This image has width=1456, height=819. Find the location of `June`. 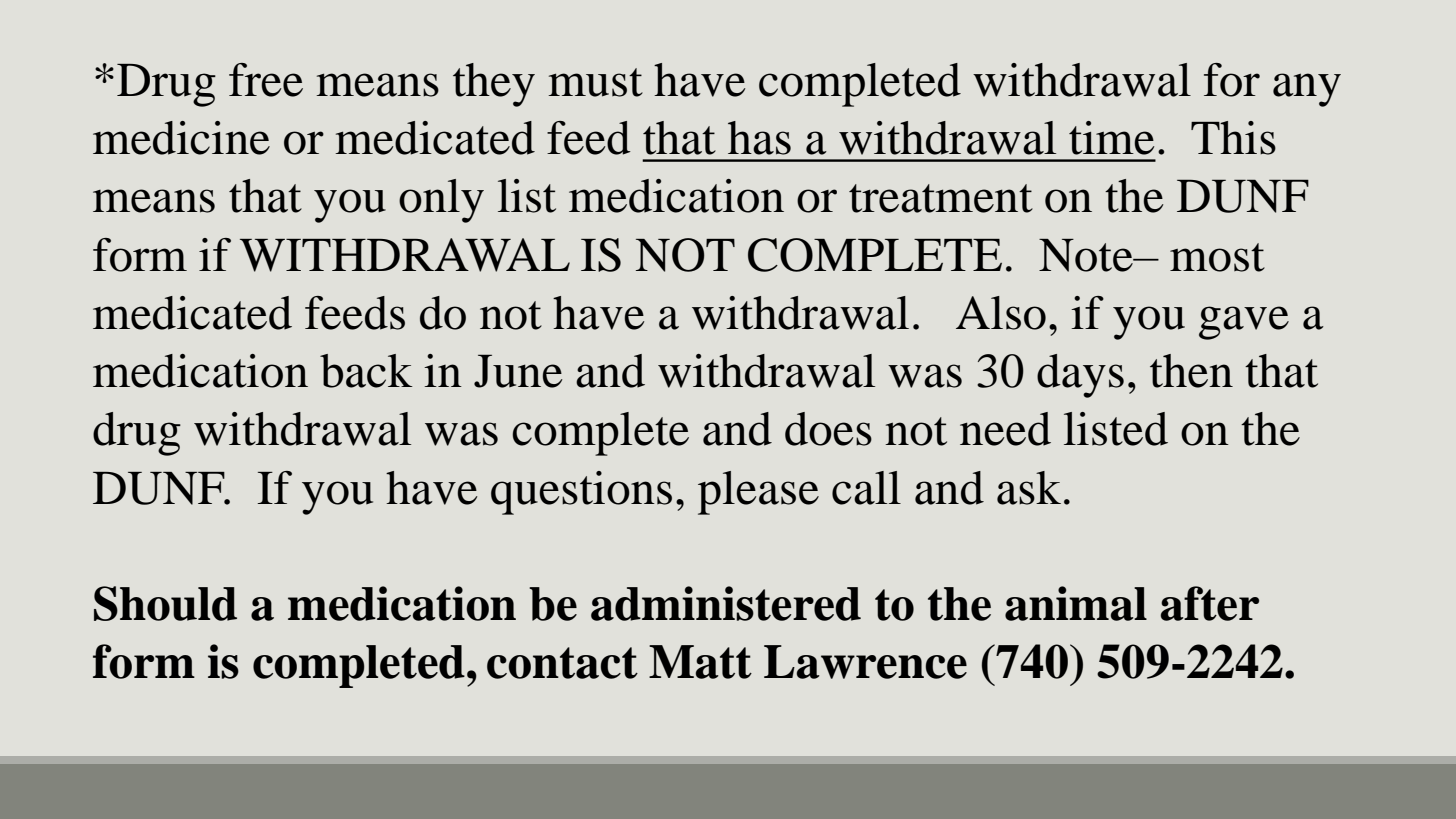

June is located at coordinates (518, 371).
